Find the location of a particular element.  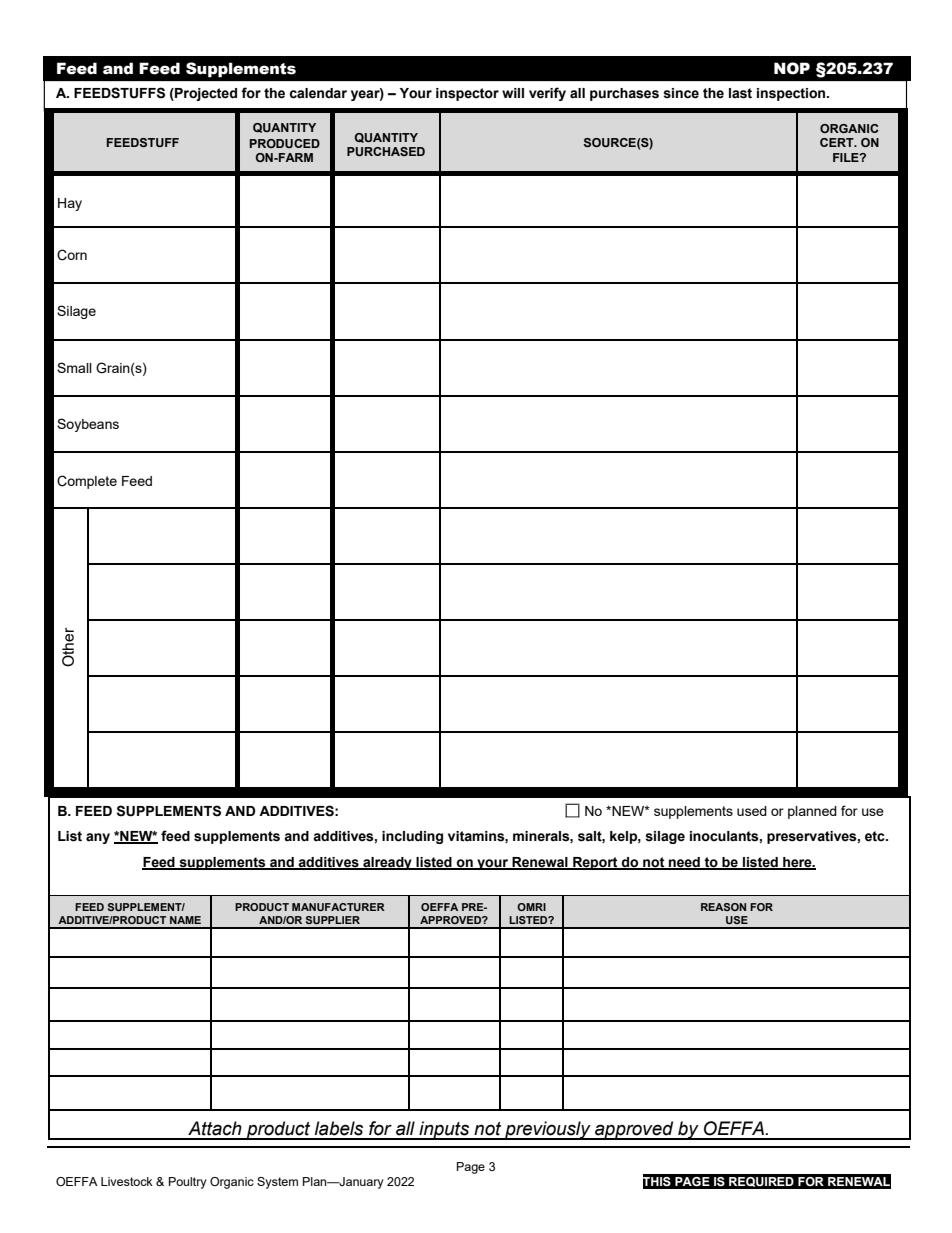

Livestock is located at coordinates (127, 1181).
